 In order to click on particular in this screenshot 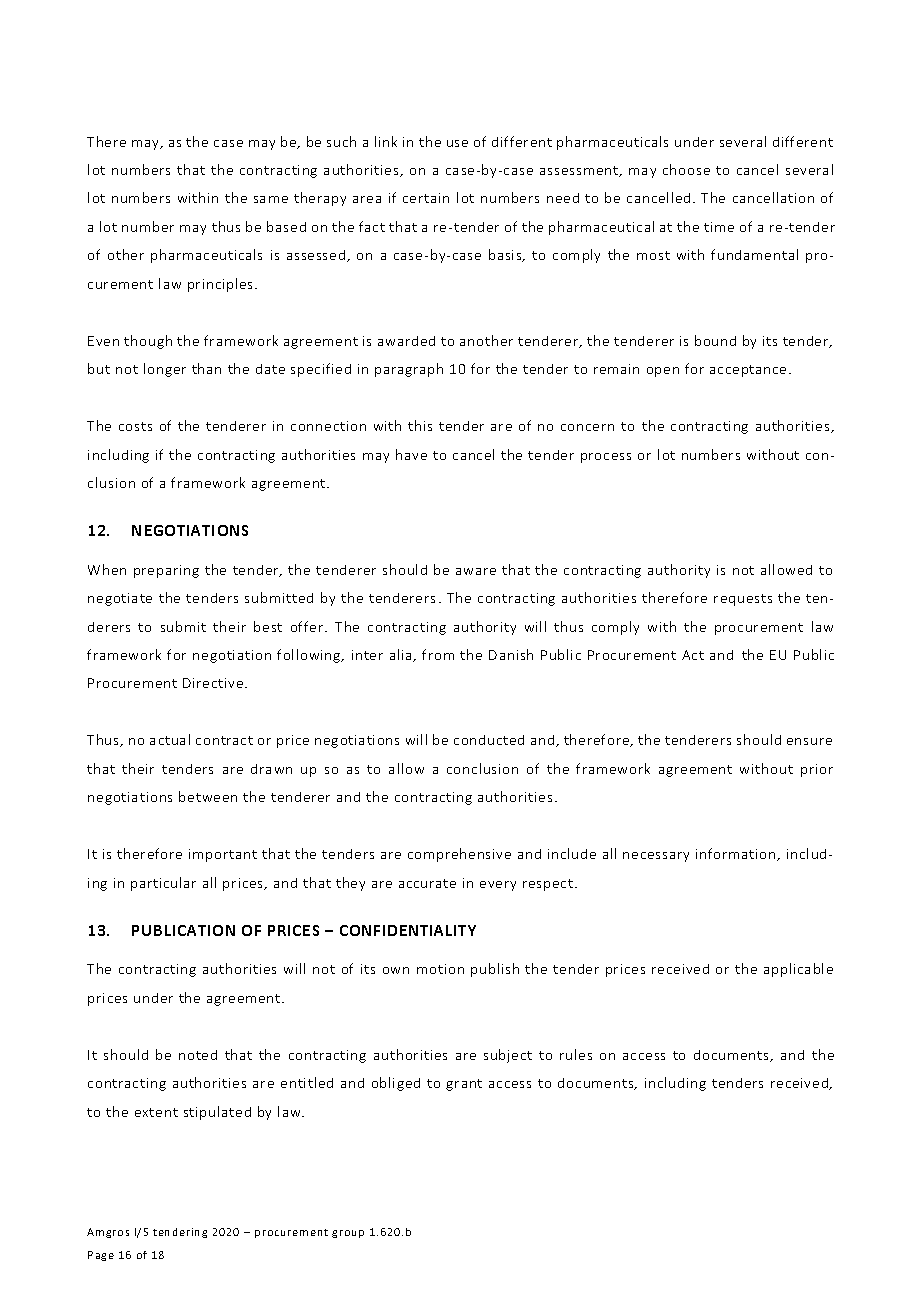, I will do `click(163, 884)`.
